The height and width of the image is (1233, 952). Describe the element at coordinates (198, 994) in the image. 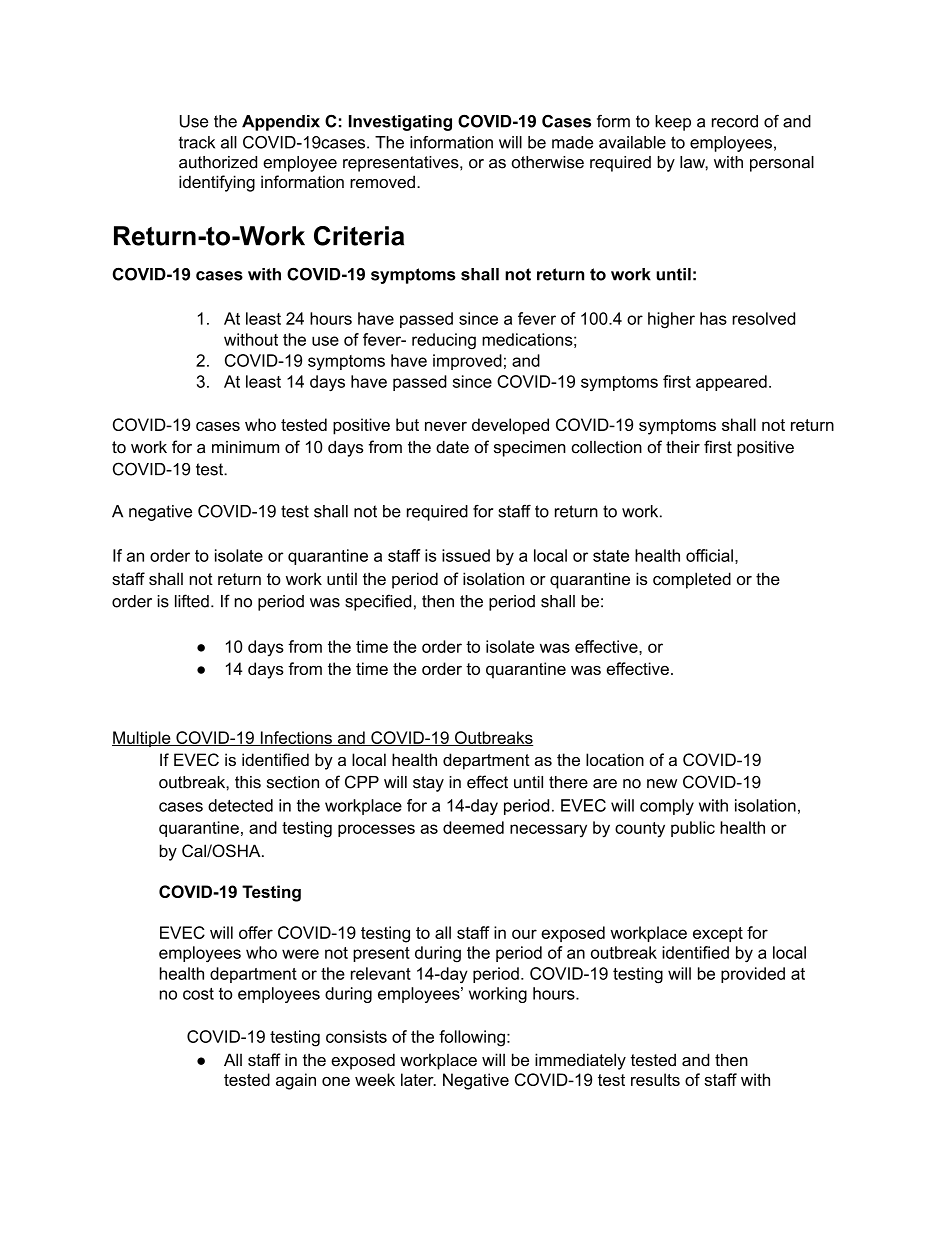

I see `cost` at that location.
